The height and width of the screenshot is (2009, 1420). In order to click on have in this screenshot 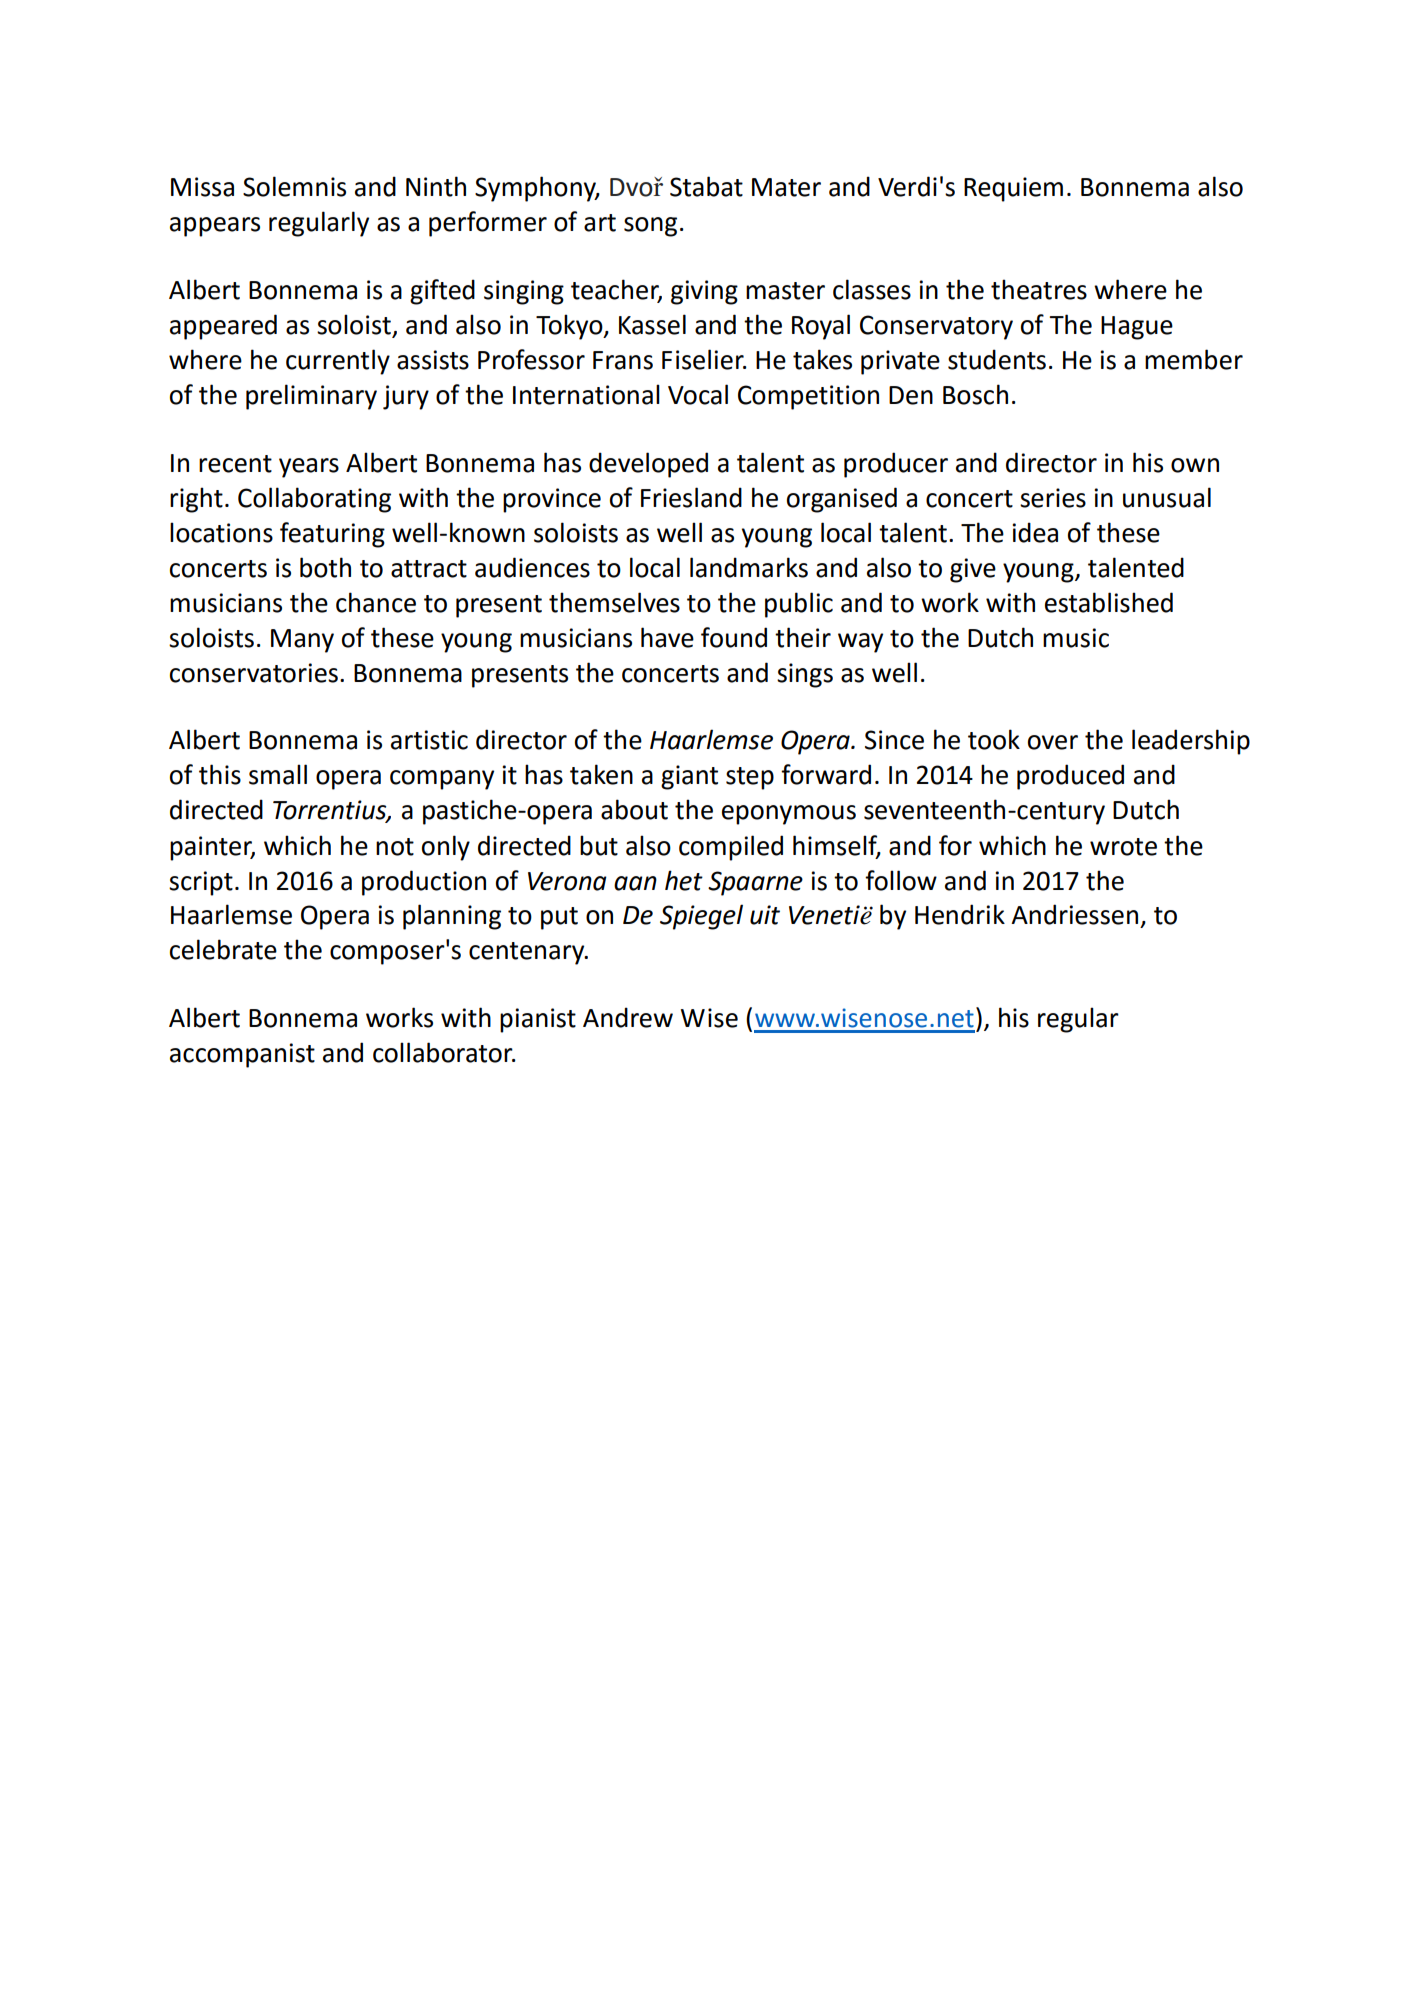, I will do `click(667, 637)`.
